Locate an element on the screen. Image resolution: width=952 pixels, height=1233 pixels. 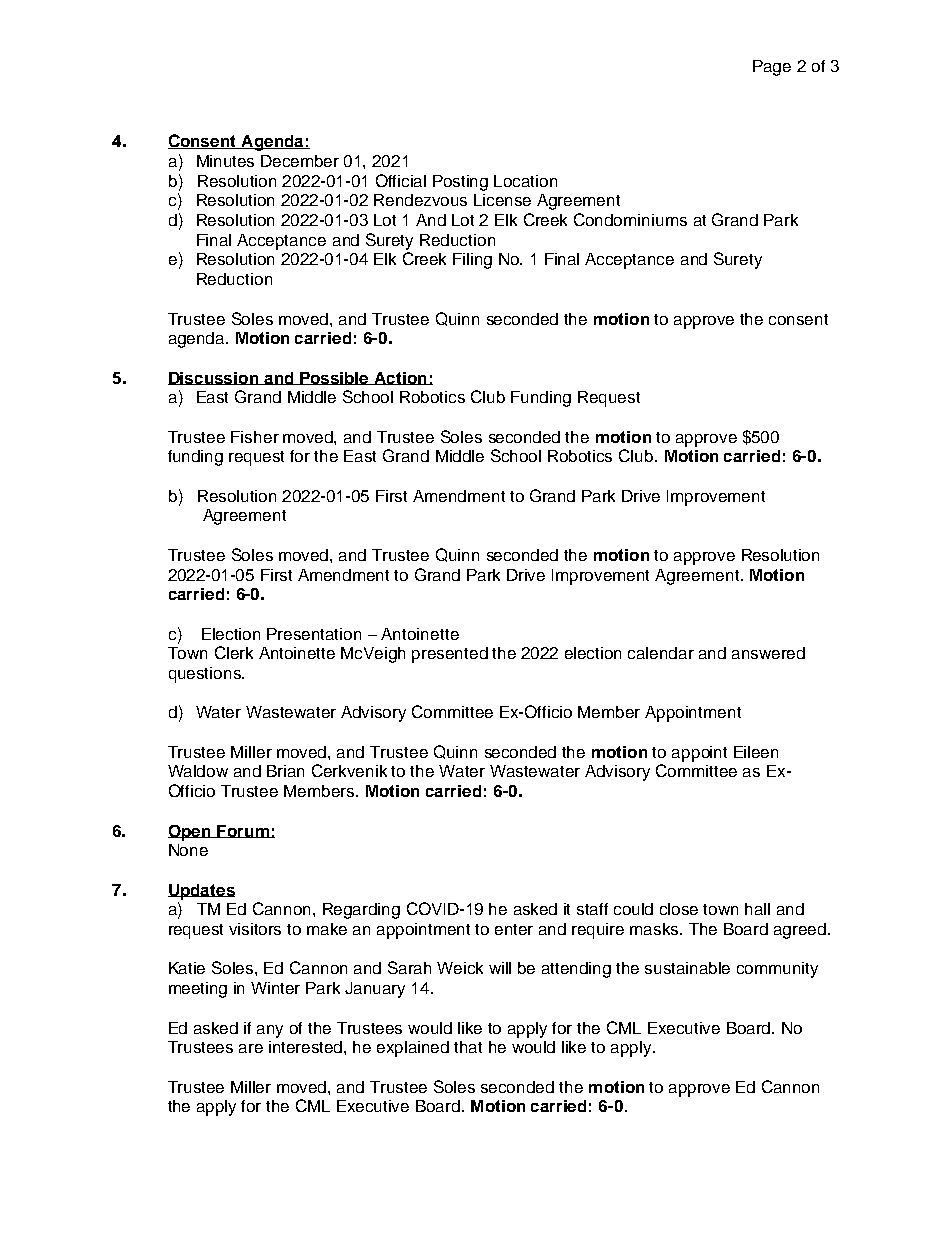
Minutes is located at coordinates (225, 161).
